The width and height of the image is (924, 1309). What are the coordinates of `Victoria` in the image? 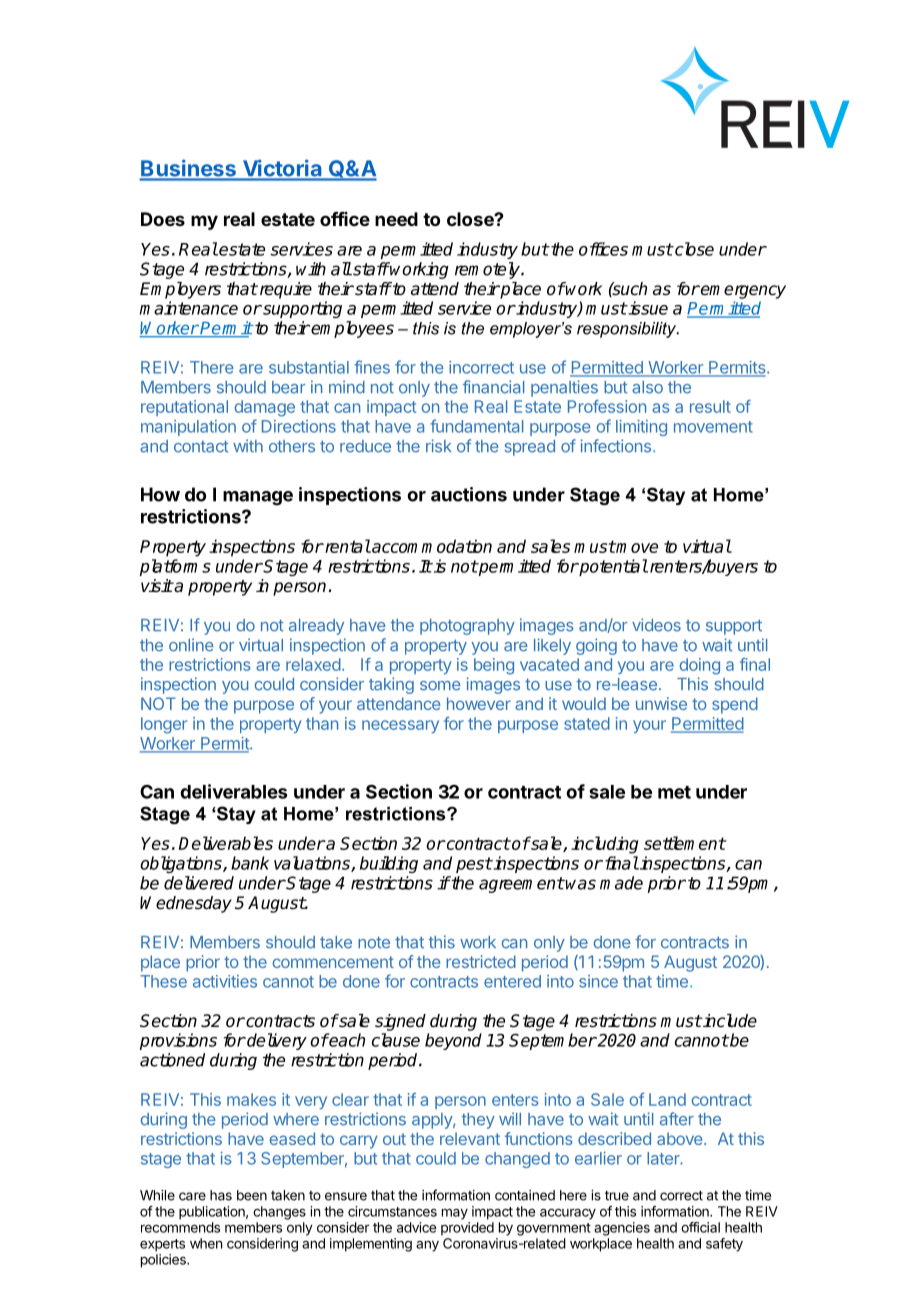 It's located at (282, 169).
